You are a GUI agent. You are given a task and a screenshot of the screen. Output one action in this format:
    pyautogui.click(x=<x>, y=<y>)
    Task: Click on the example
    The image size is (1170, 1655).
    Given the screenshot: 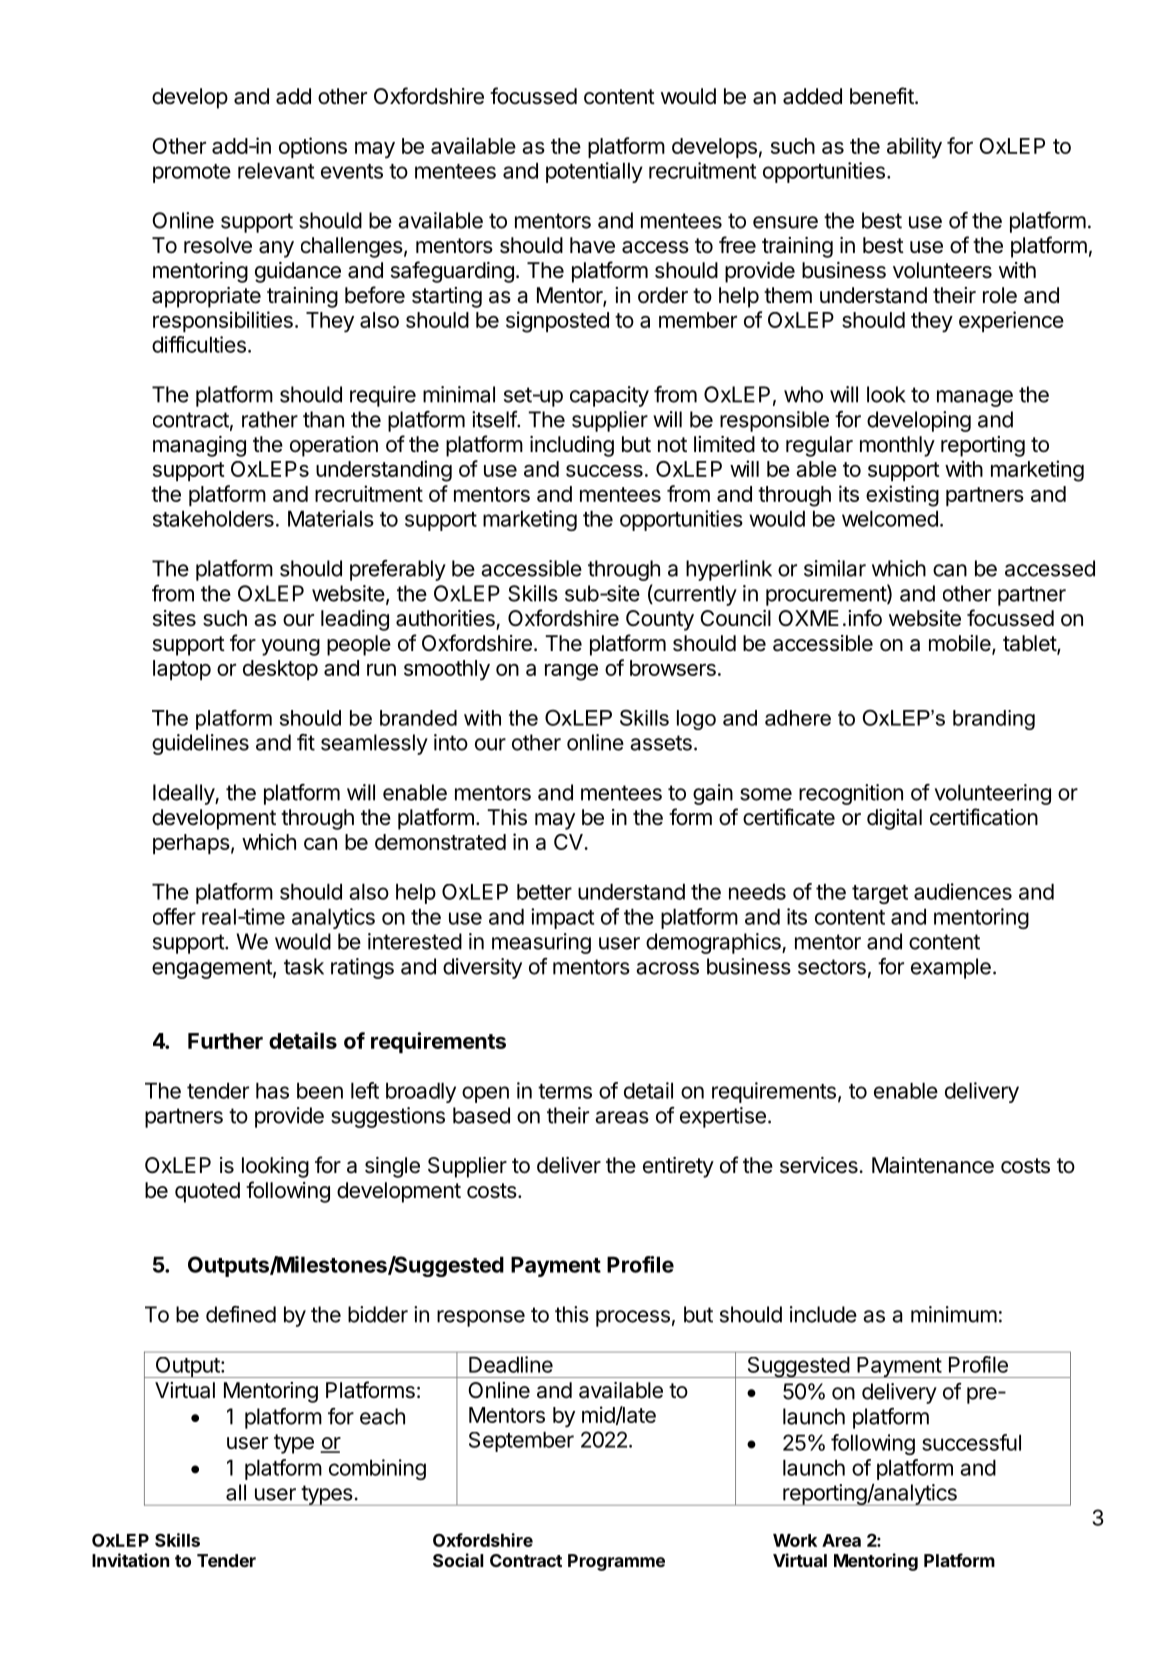 What is the action you would take?
    pyautogui.click(x=951, y=968)
